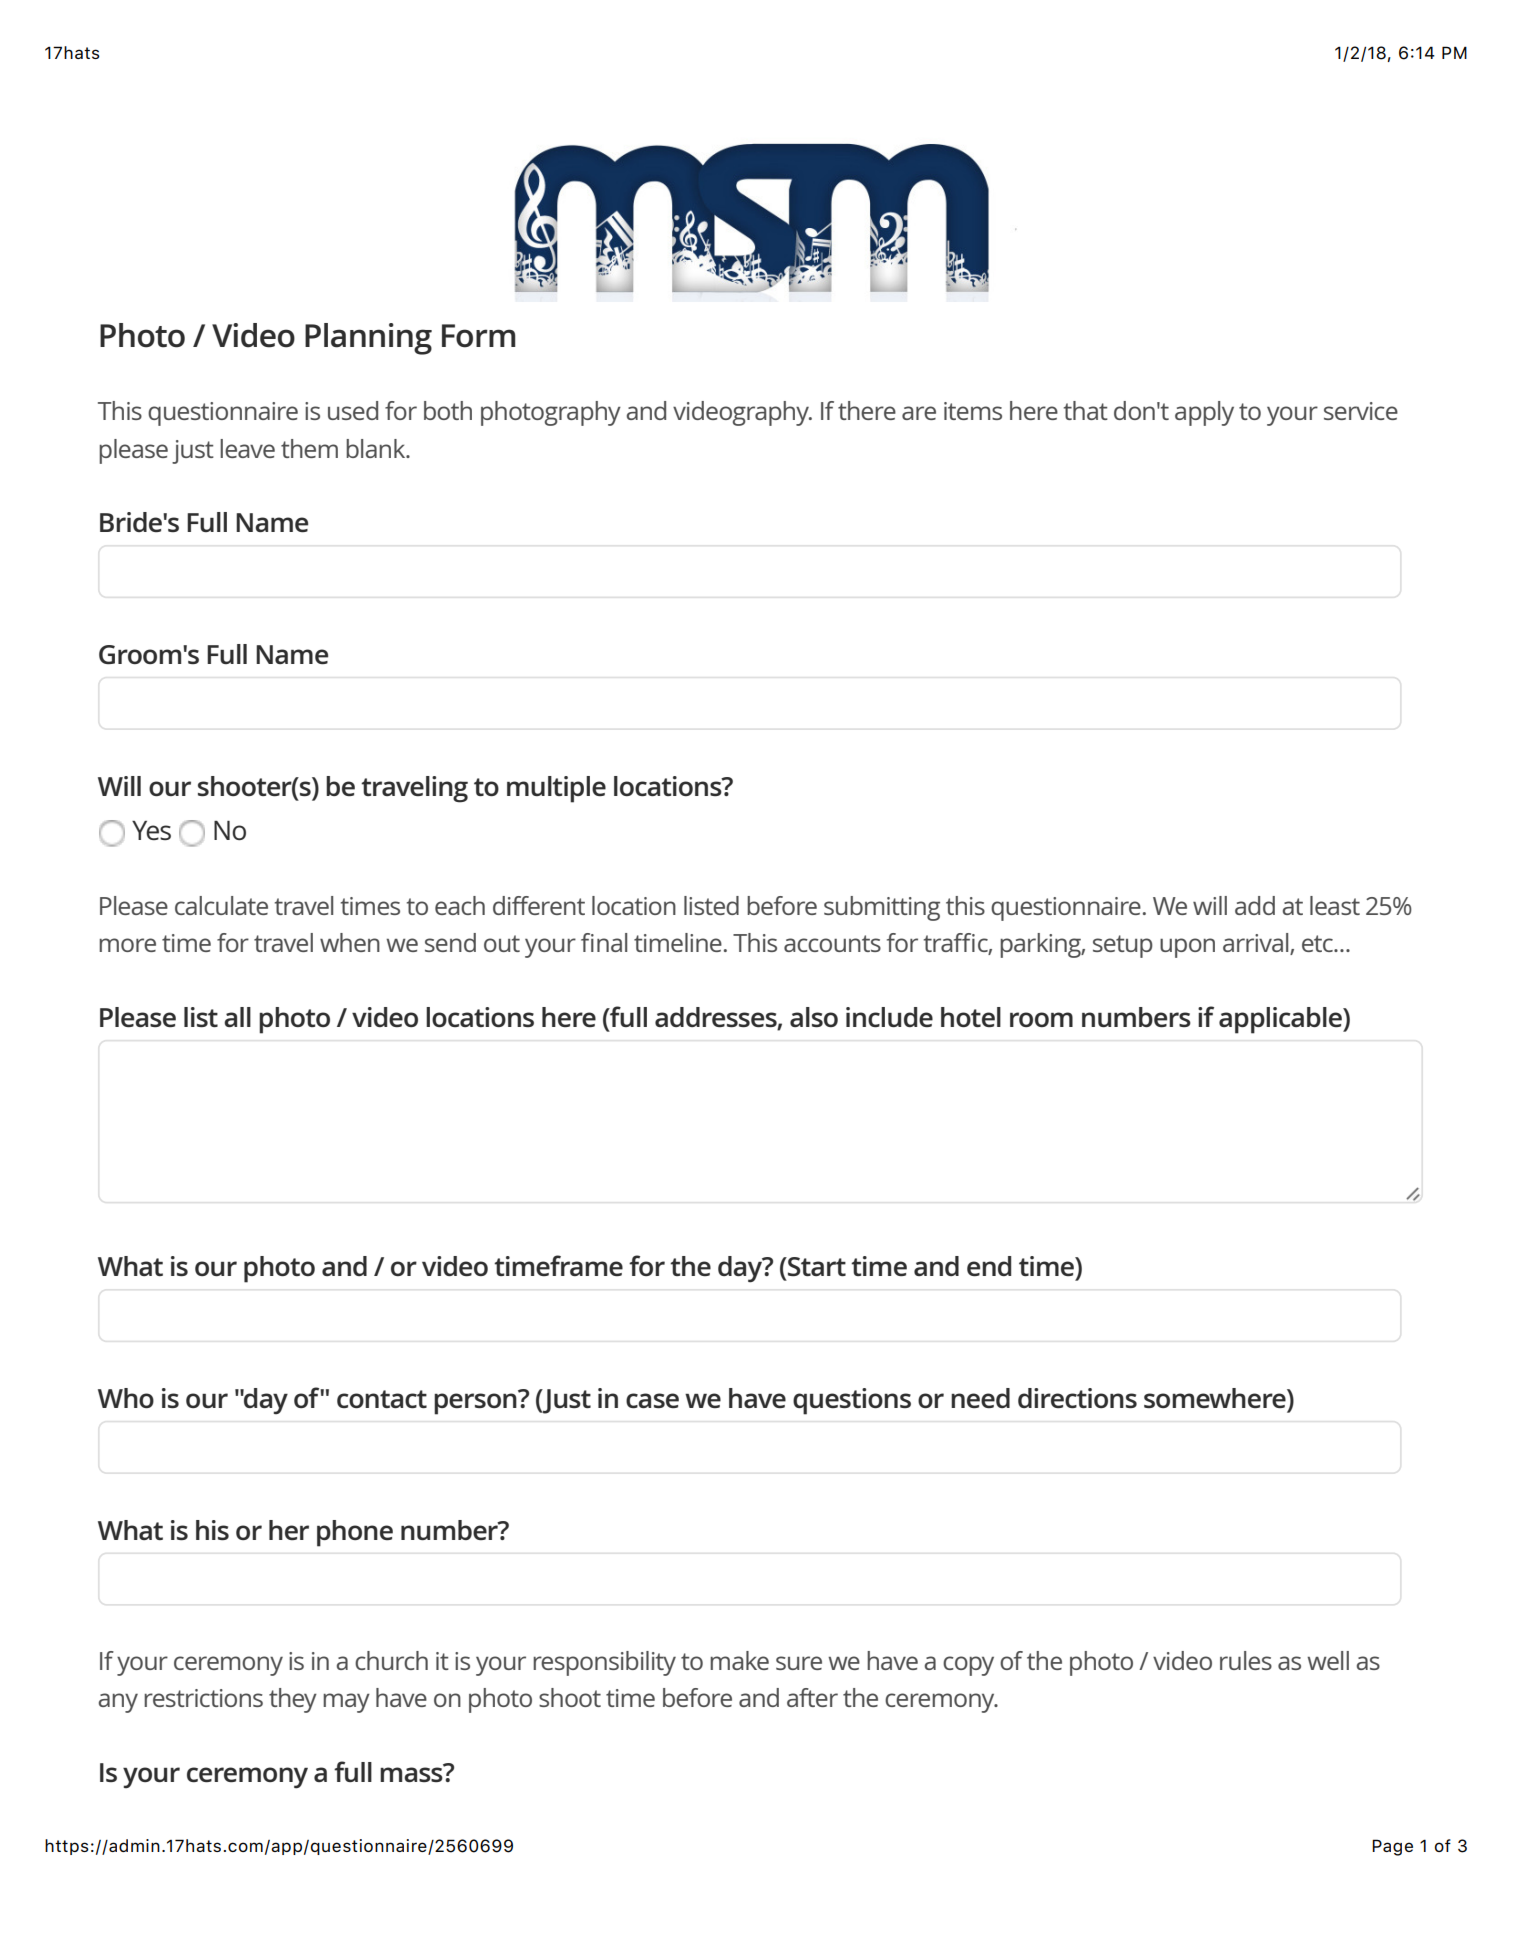  I want to click on apply, so click(1204, 413).
